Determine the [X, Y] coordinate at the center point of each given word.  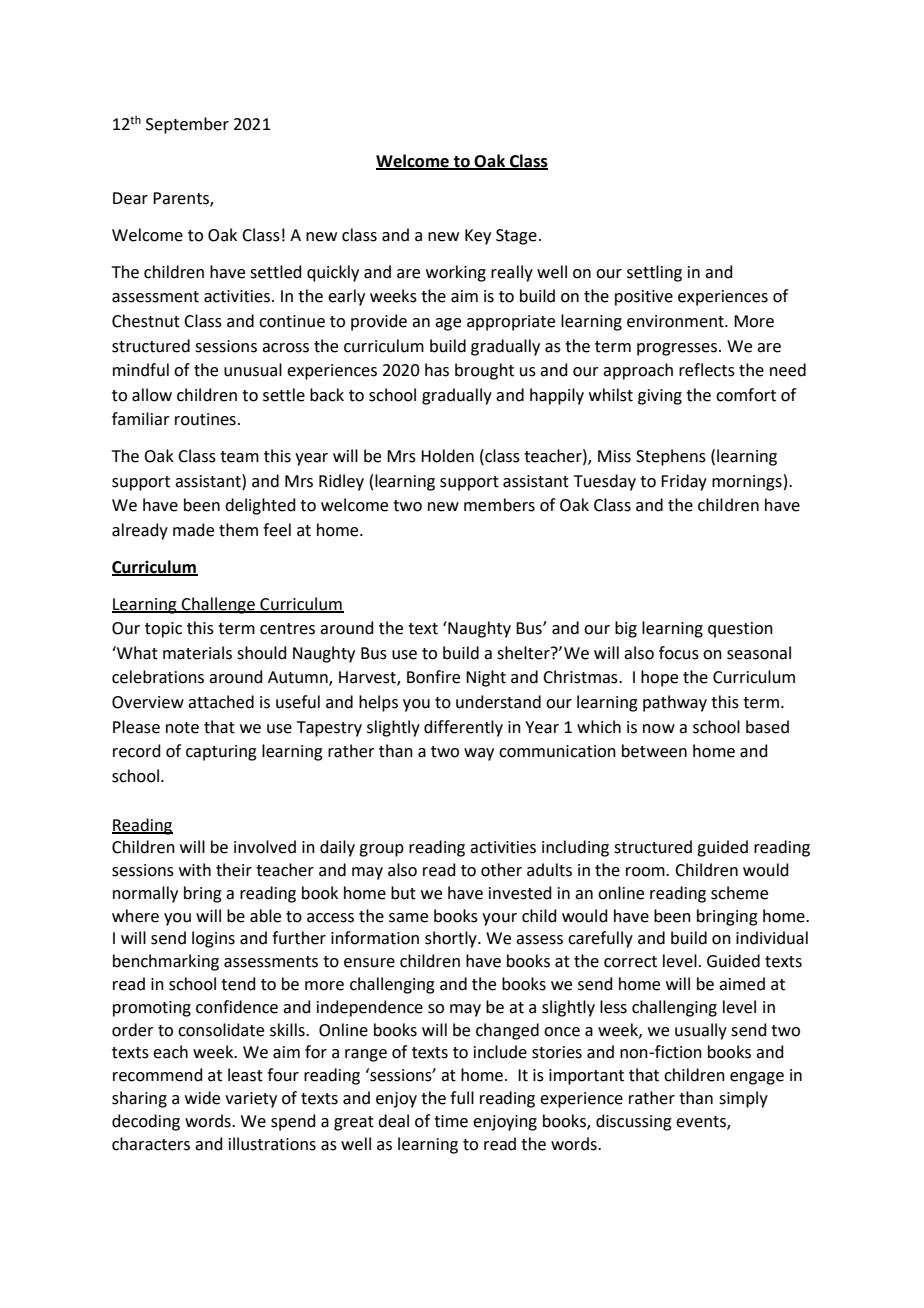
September [187, 125]
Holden [447, 456]
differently [463, 728]
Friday [684, 482]
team [239, 457]
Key [478, 237]
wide [202, 1098]
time [451, 1121]
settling [654, 273]
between [654, 751]
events [702, 1122]
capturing [221, 753]
